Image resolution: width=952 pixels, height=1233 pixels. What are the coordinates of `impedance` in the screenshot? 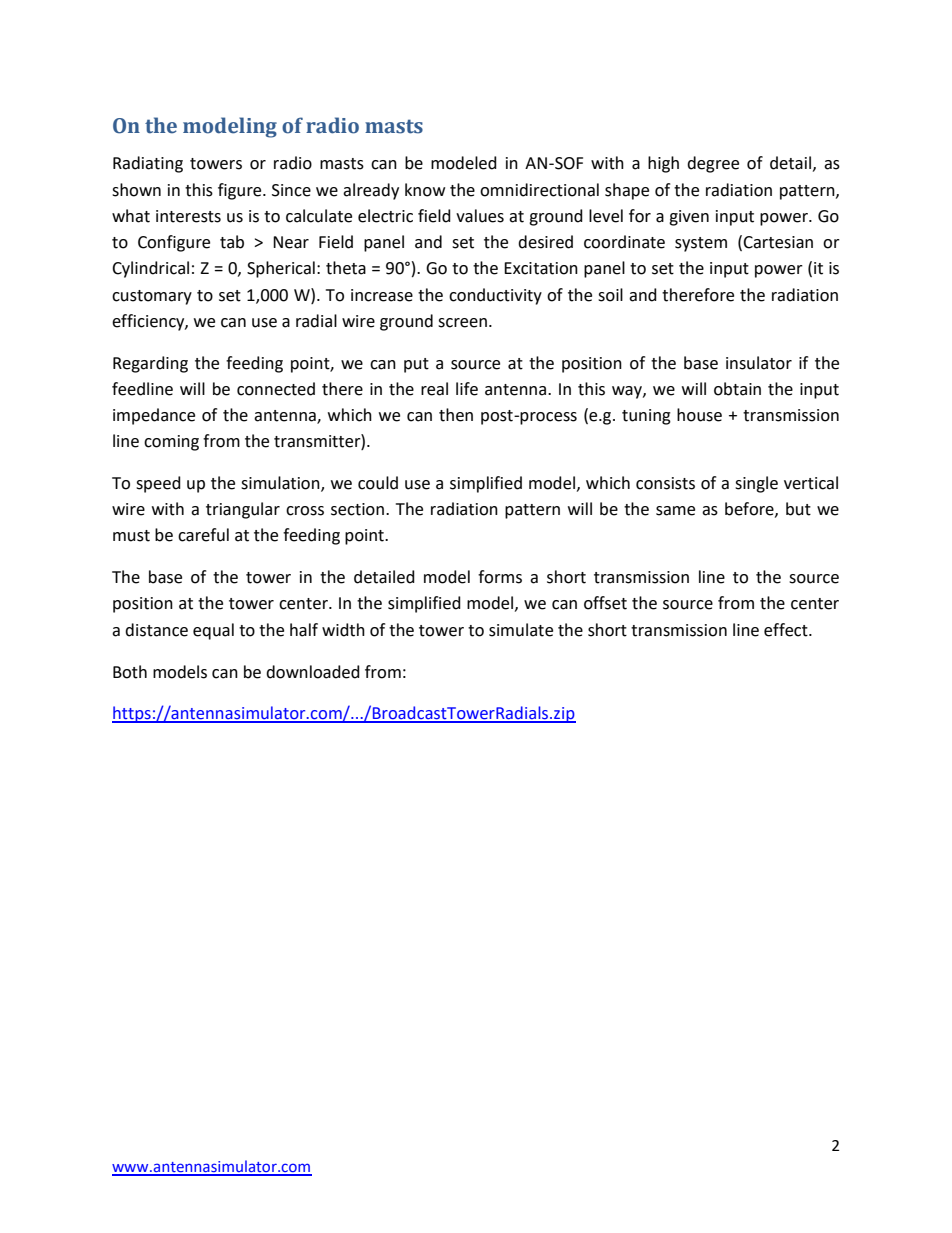 It's located at (154, 416).
